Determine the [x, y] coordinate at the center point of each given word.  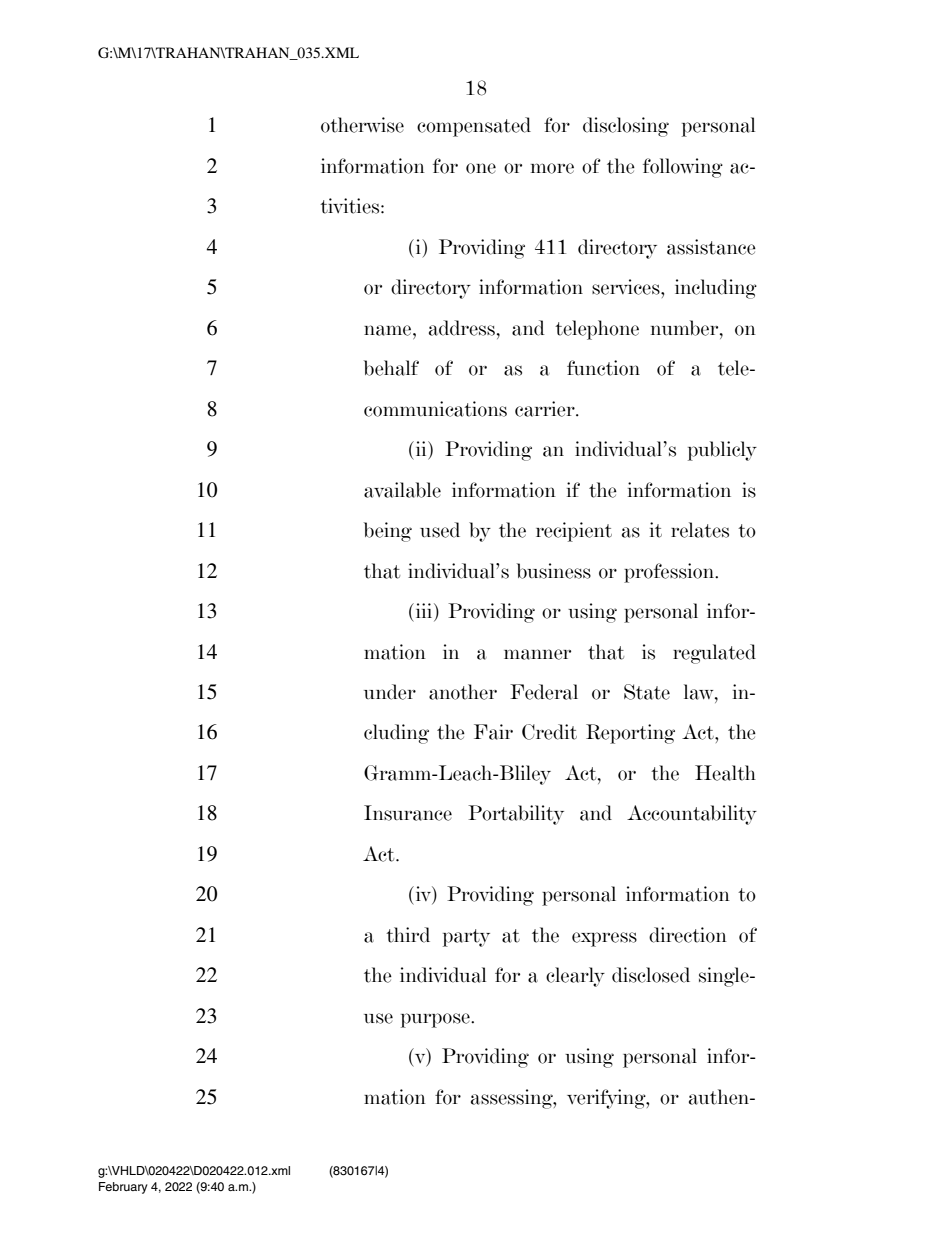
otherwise [362, 125]
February [123, 1188]
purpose [436, 1020]
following [683, 168]
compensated [474, 127]
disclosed [651, 975]
